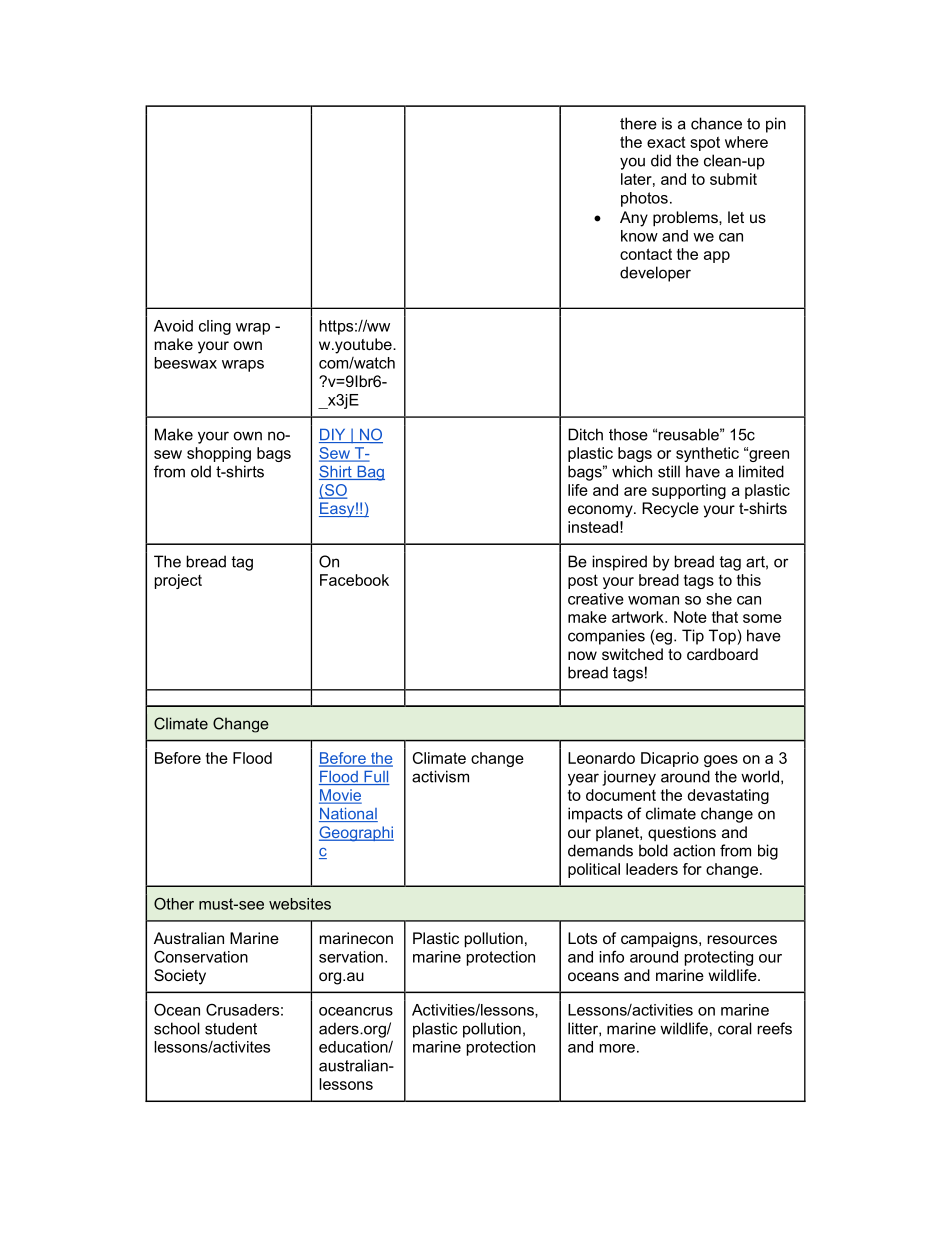 The width and height of the screenshot is (952, 1233). What do you see at coordinates (231, 1028) in the screenshot?
I see `student` at bounding box center [231, 1028].
